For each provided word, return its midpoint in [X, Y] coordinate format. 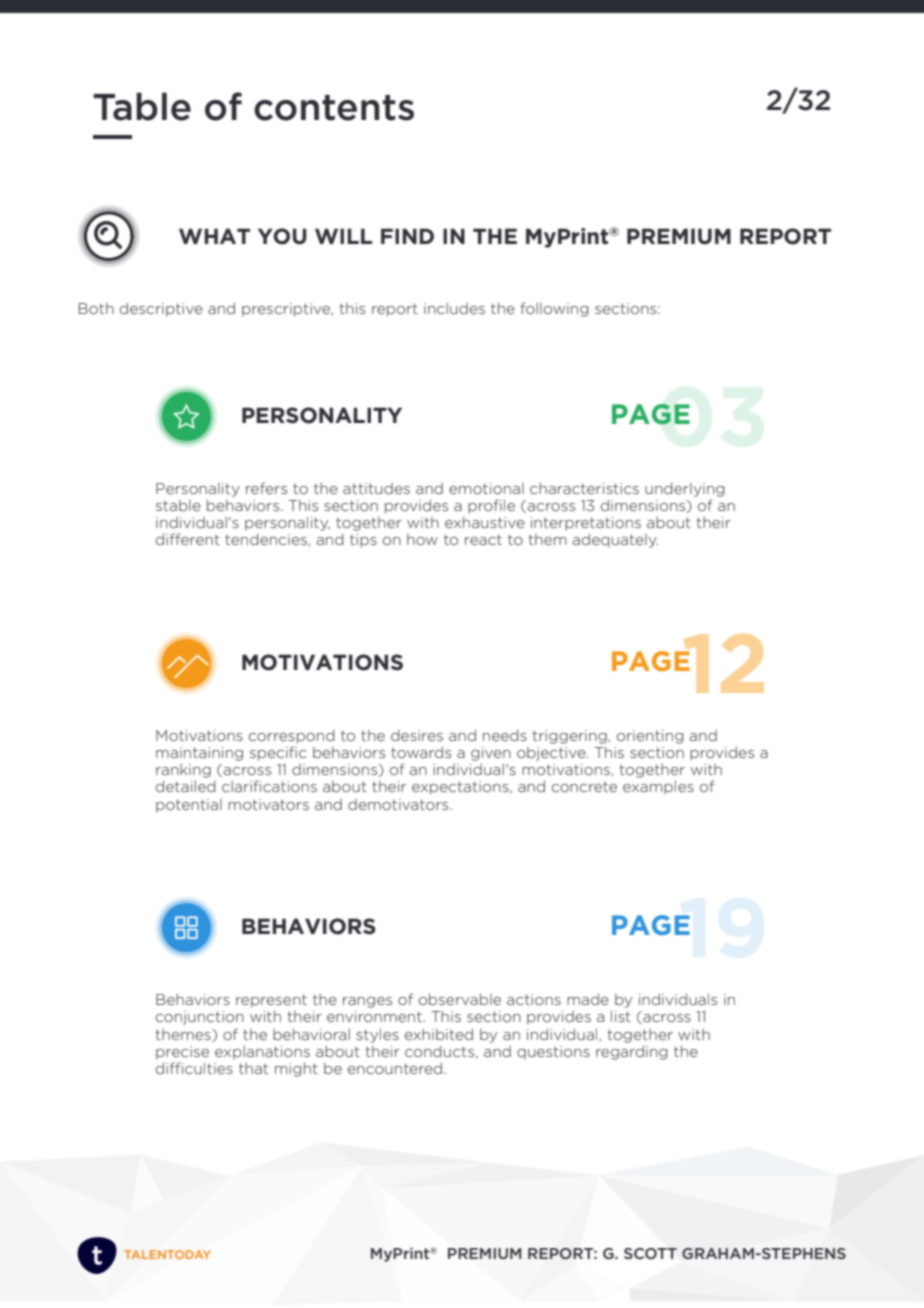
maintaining [199, 754]
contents [334, 108]
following [555, 309]
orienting [650, 737]
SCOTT [650, 1253]
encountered [396, 1068]
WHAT [214, 236]
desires [417, 735]
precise [182, 1053]
